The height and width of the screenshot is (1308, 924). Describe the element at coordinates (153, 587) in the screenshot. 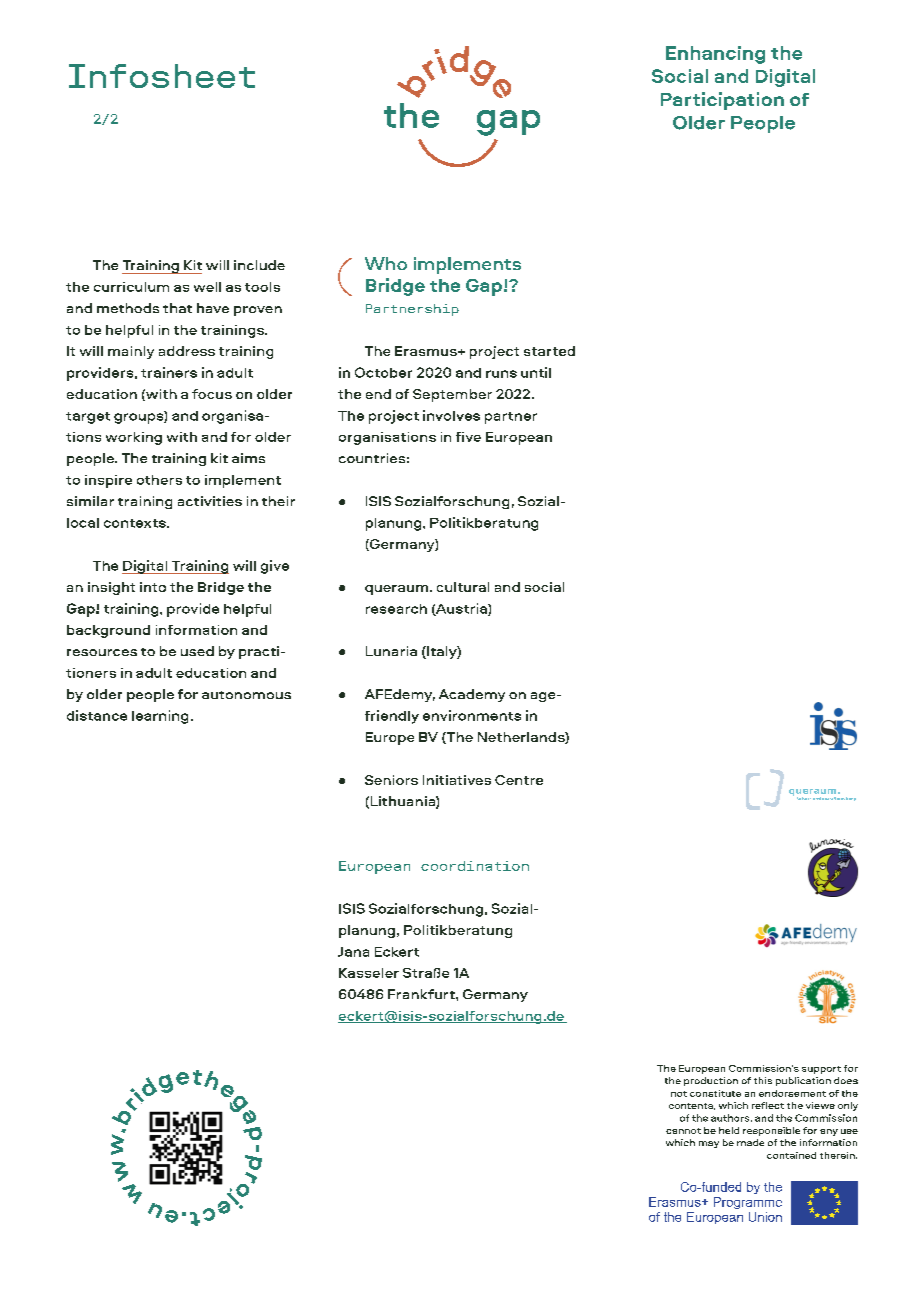

I see `into` at that location.
